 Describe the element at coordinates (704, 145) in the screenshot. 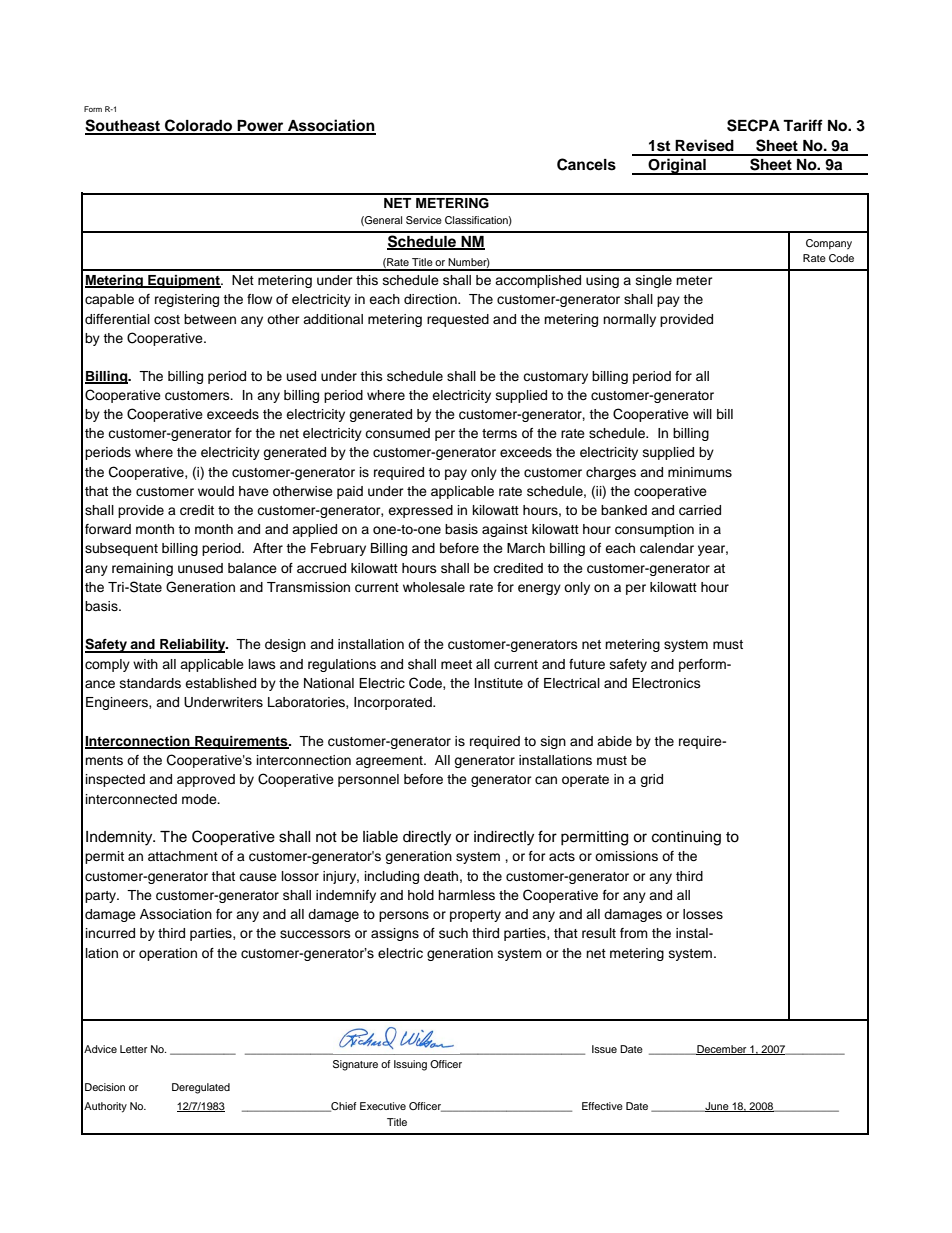

I see `Revised` at that location.
